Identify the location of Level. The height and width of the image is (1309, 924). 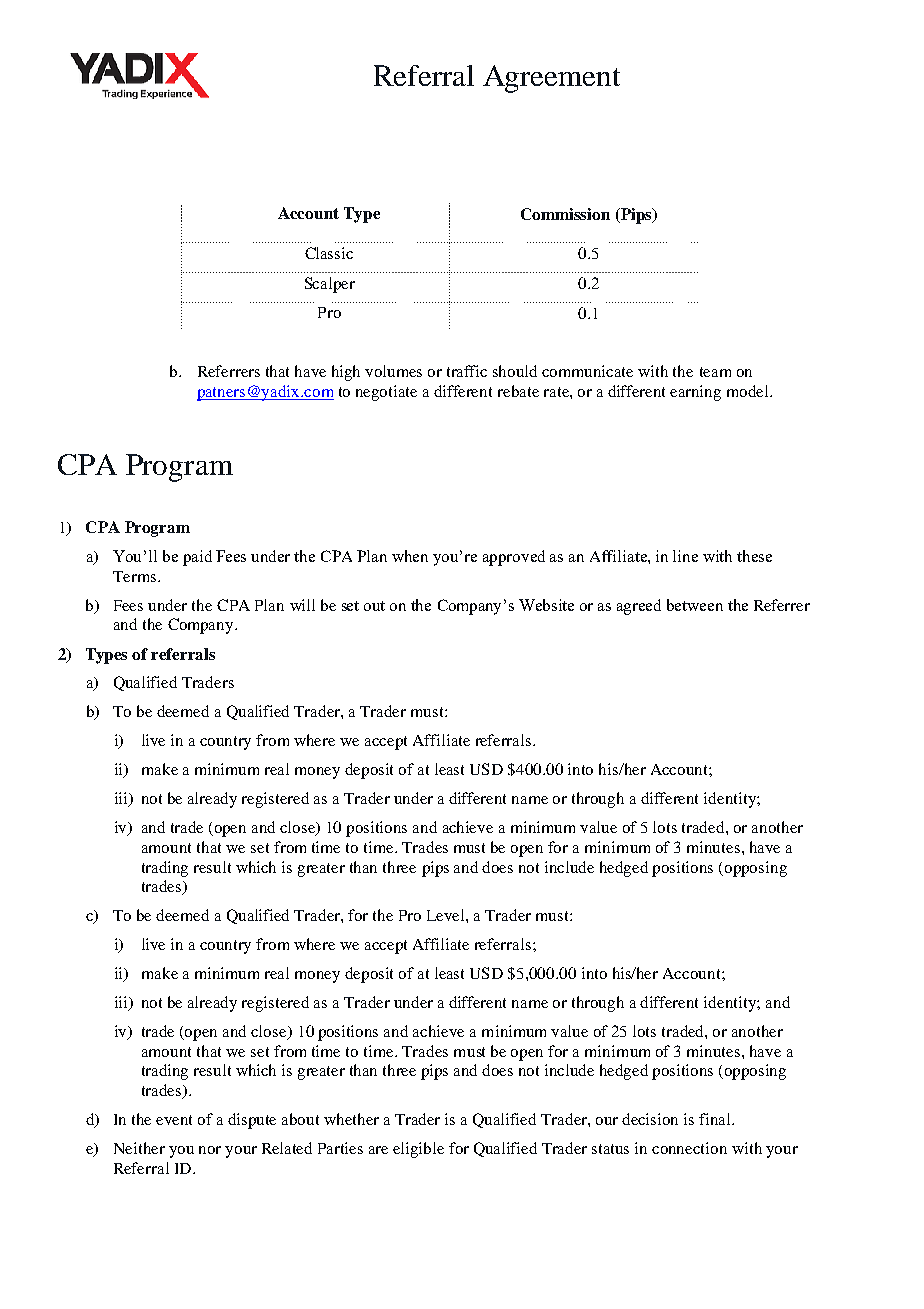
(447, 915).
